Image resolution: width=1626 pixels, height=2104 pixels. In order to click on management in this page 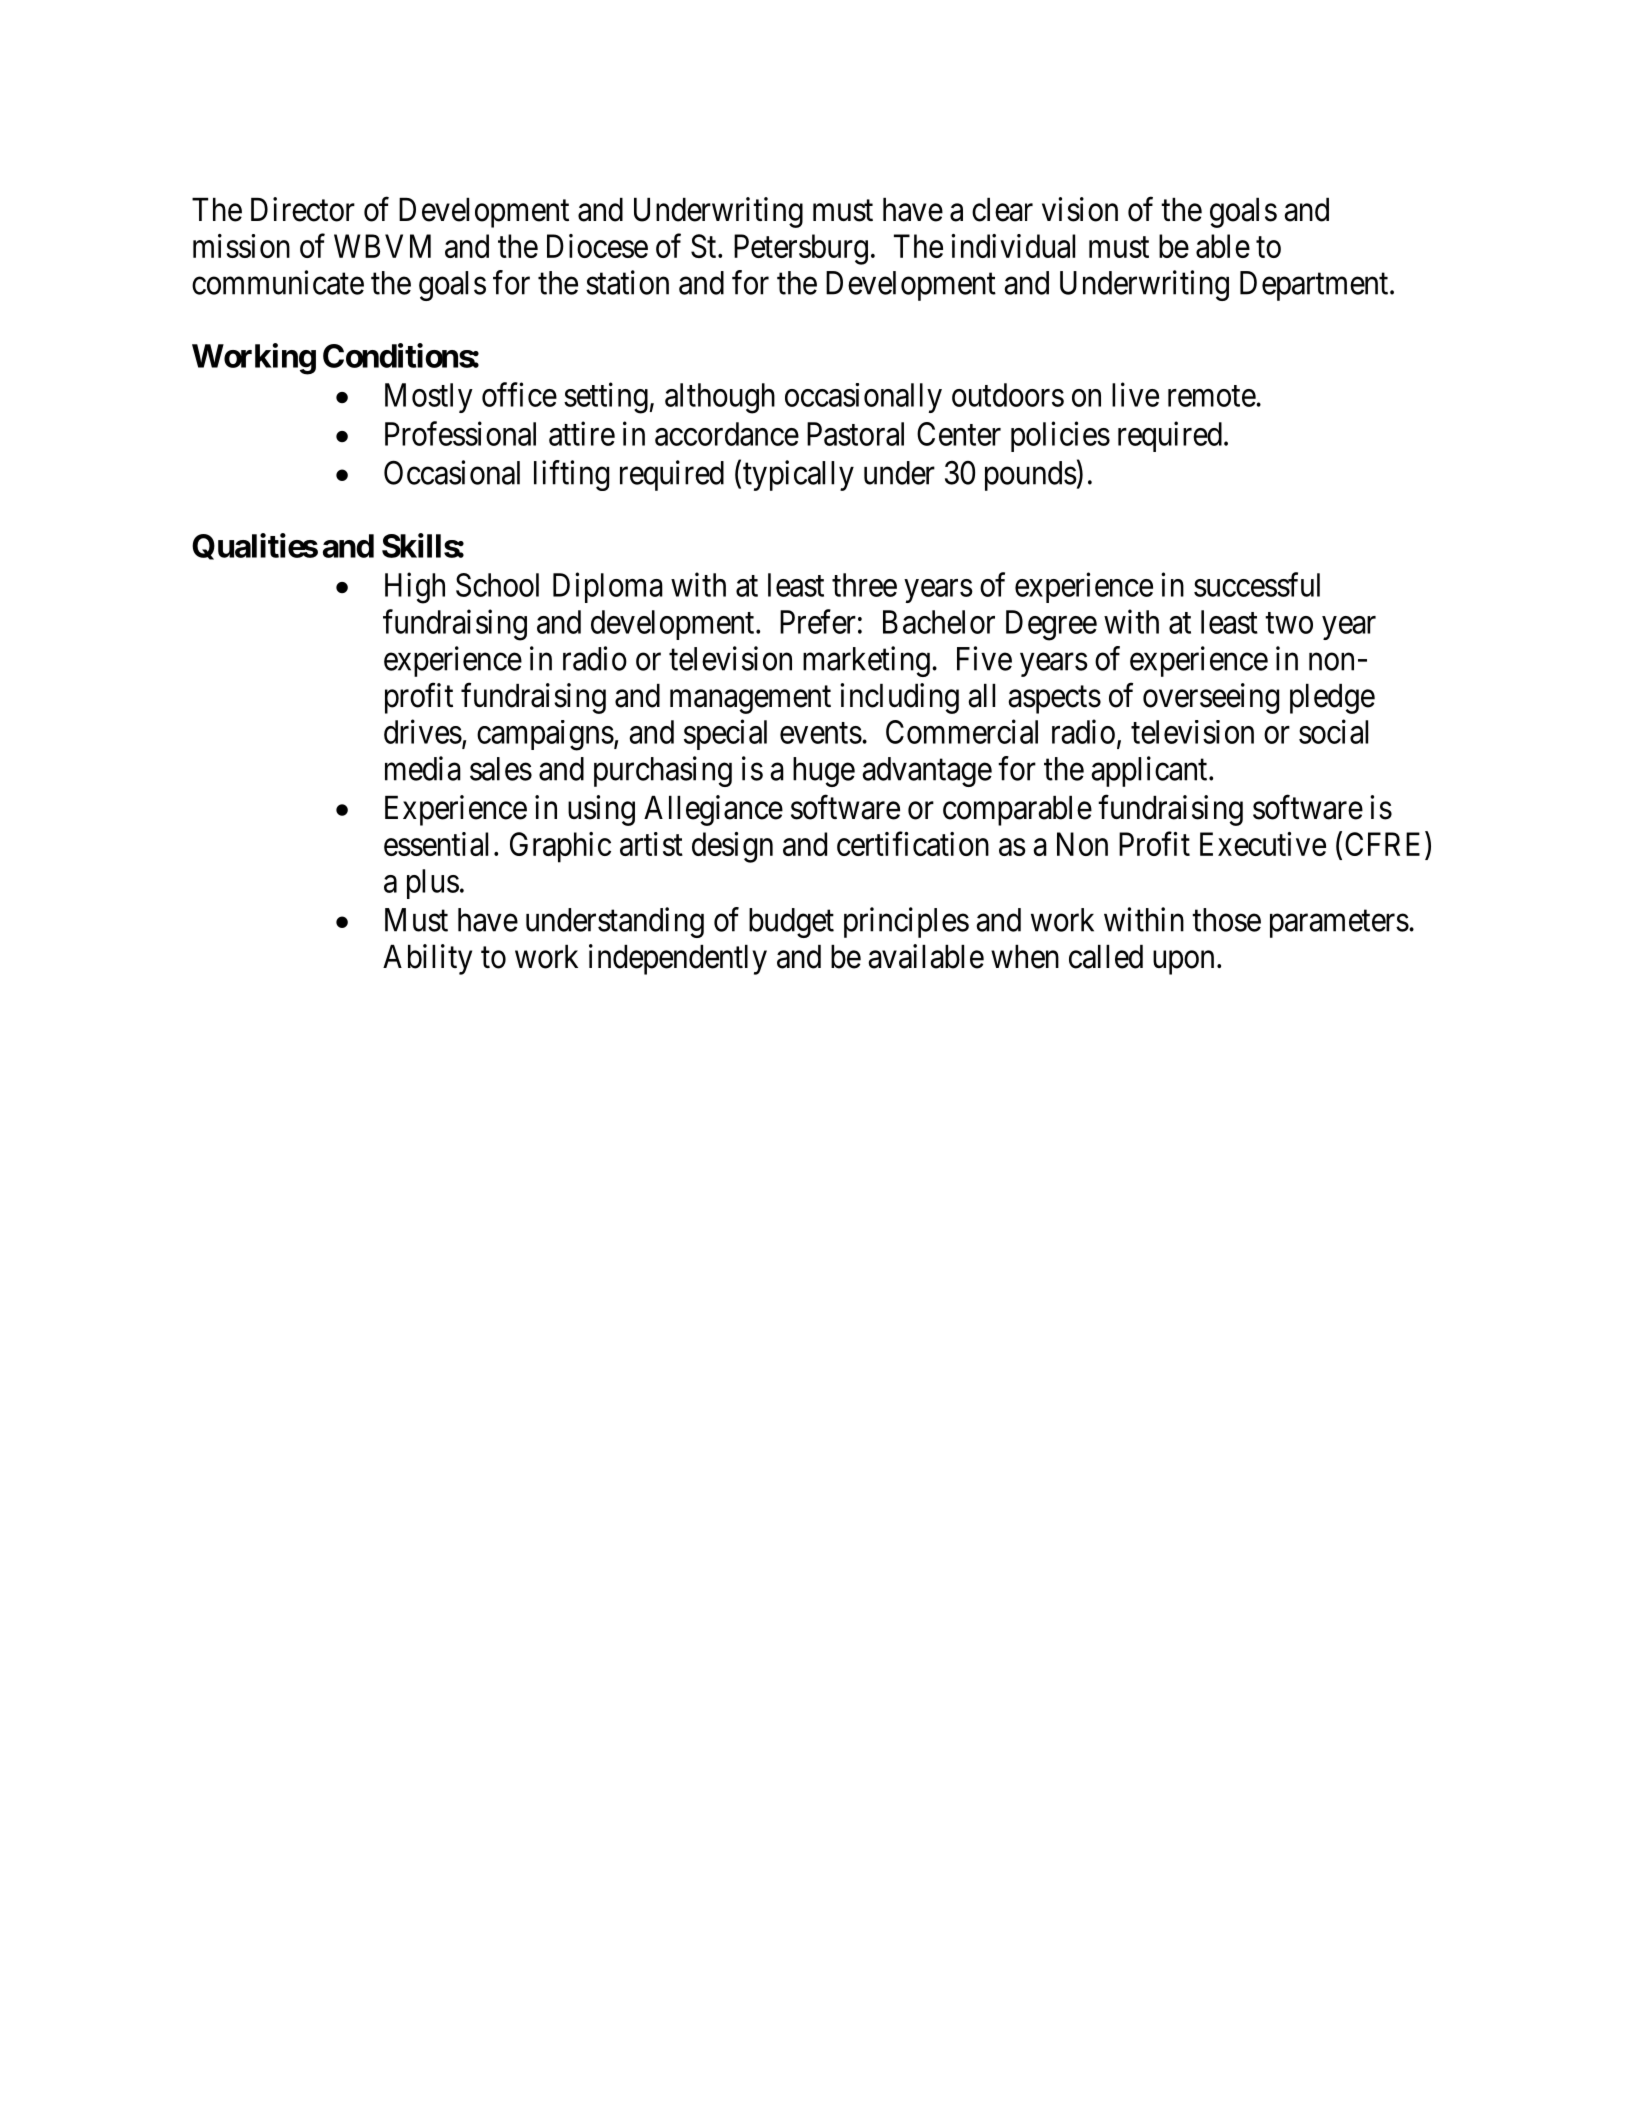, I will do `click(750, 700)`.
